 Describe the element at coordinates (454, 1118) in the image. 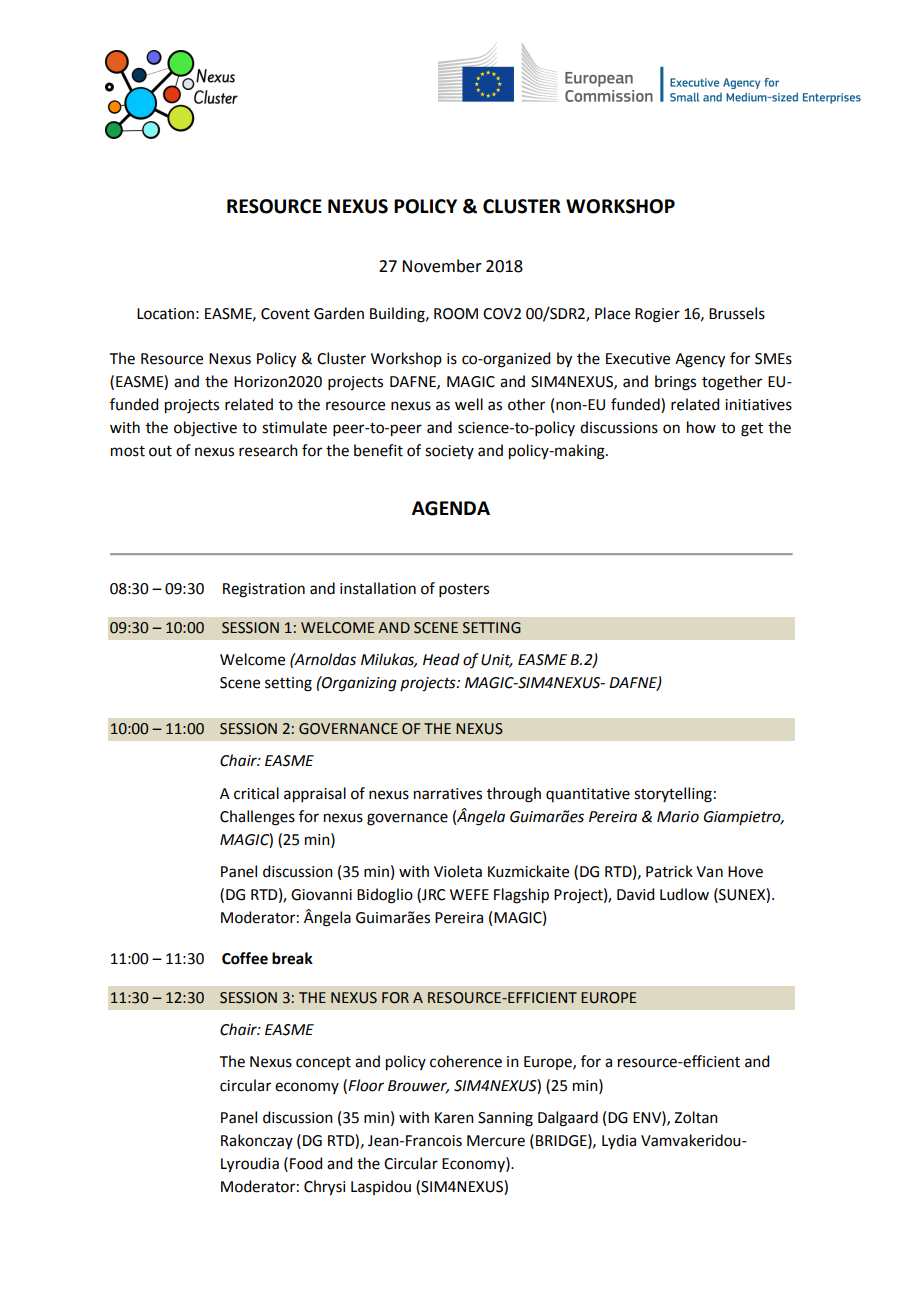

I see `Karen` at that location.
